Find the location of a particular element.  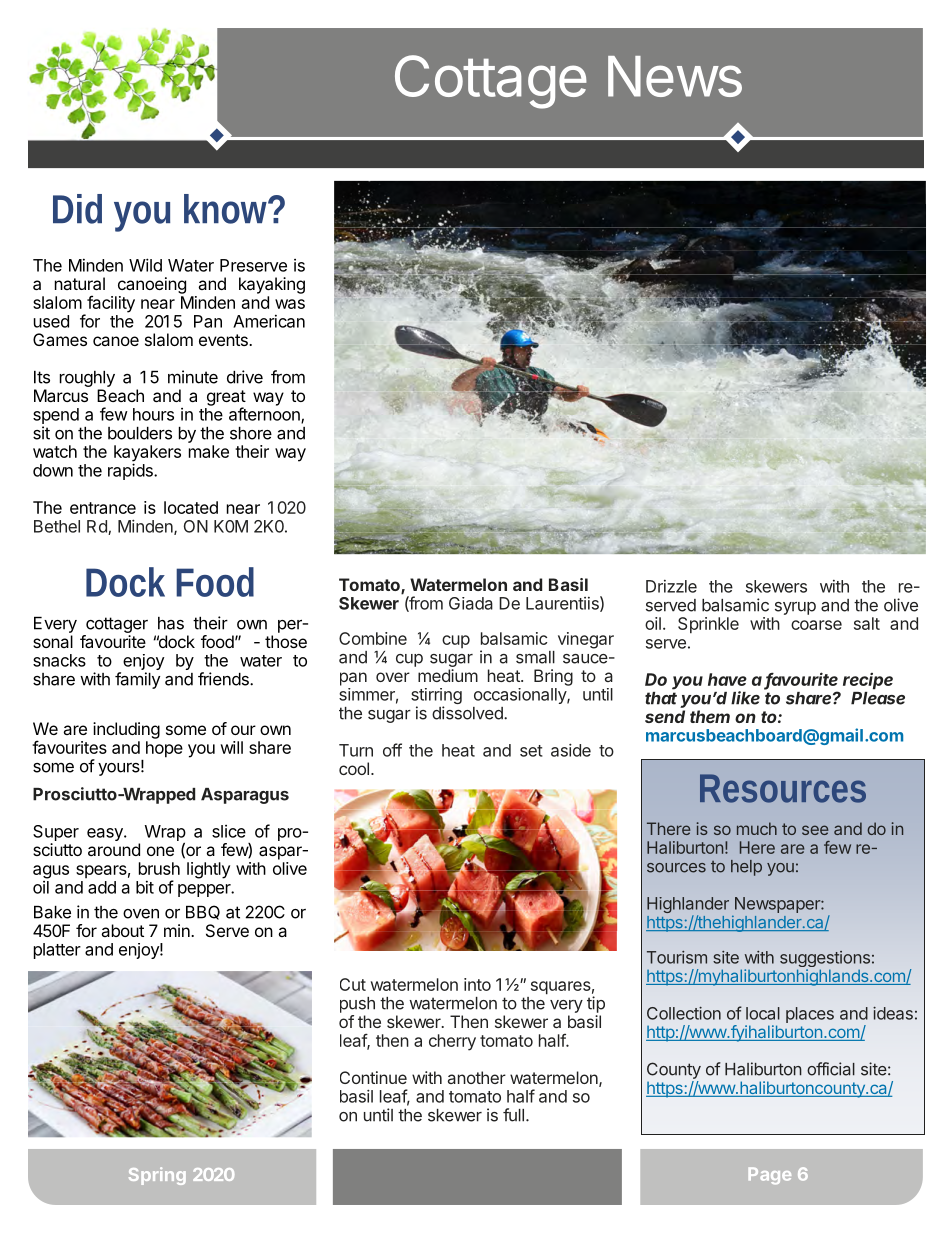

coarse is located at coordinates (816, 625).
